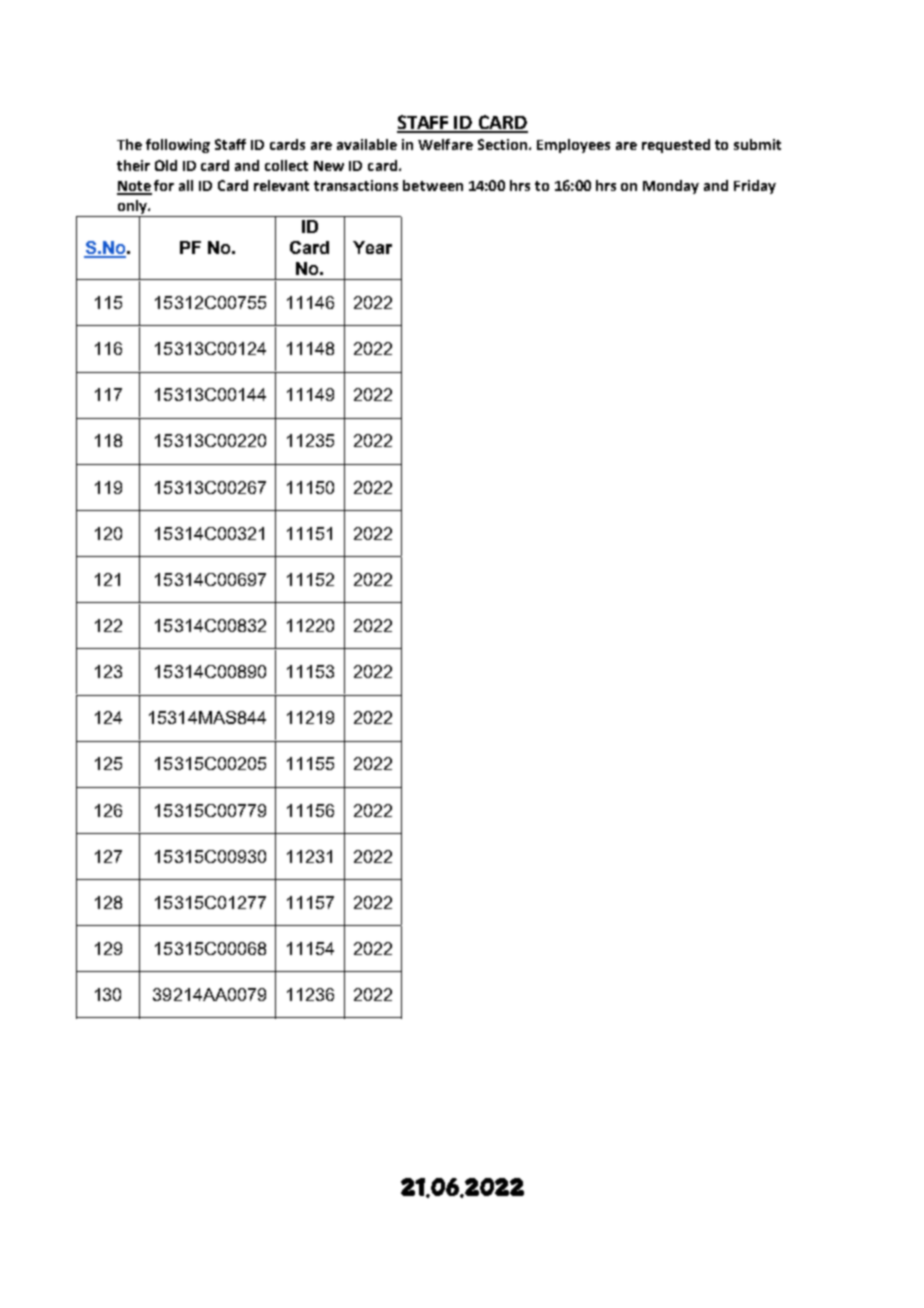  Describe the element at coordinates (671, 187) in the screenshot. I see `Monday` at that location.
